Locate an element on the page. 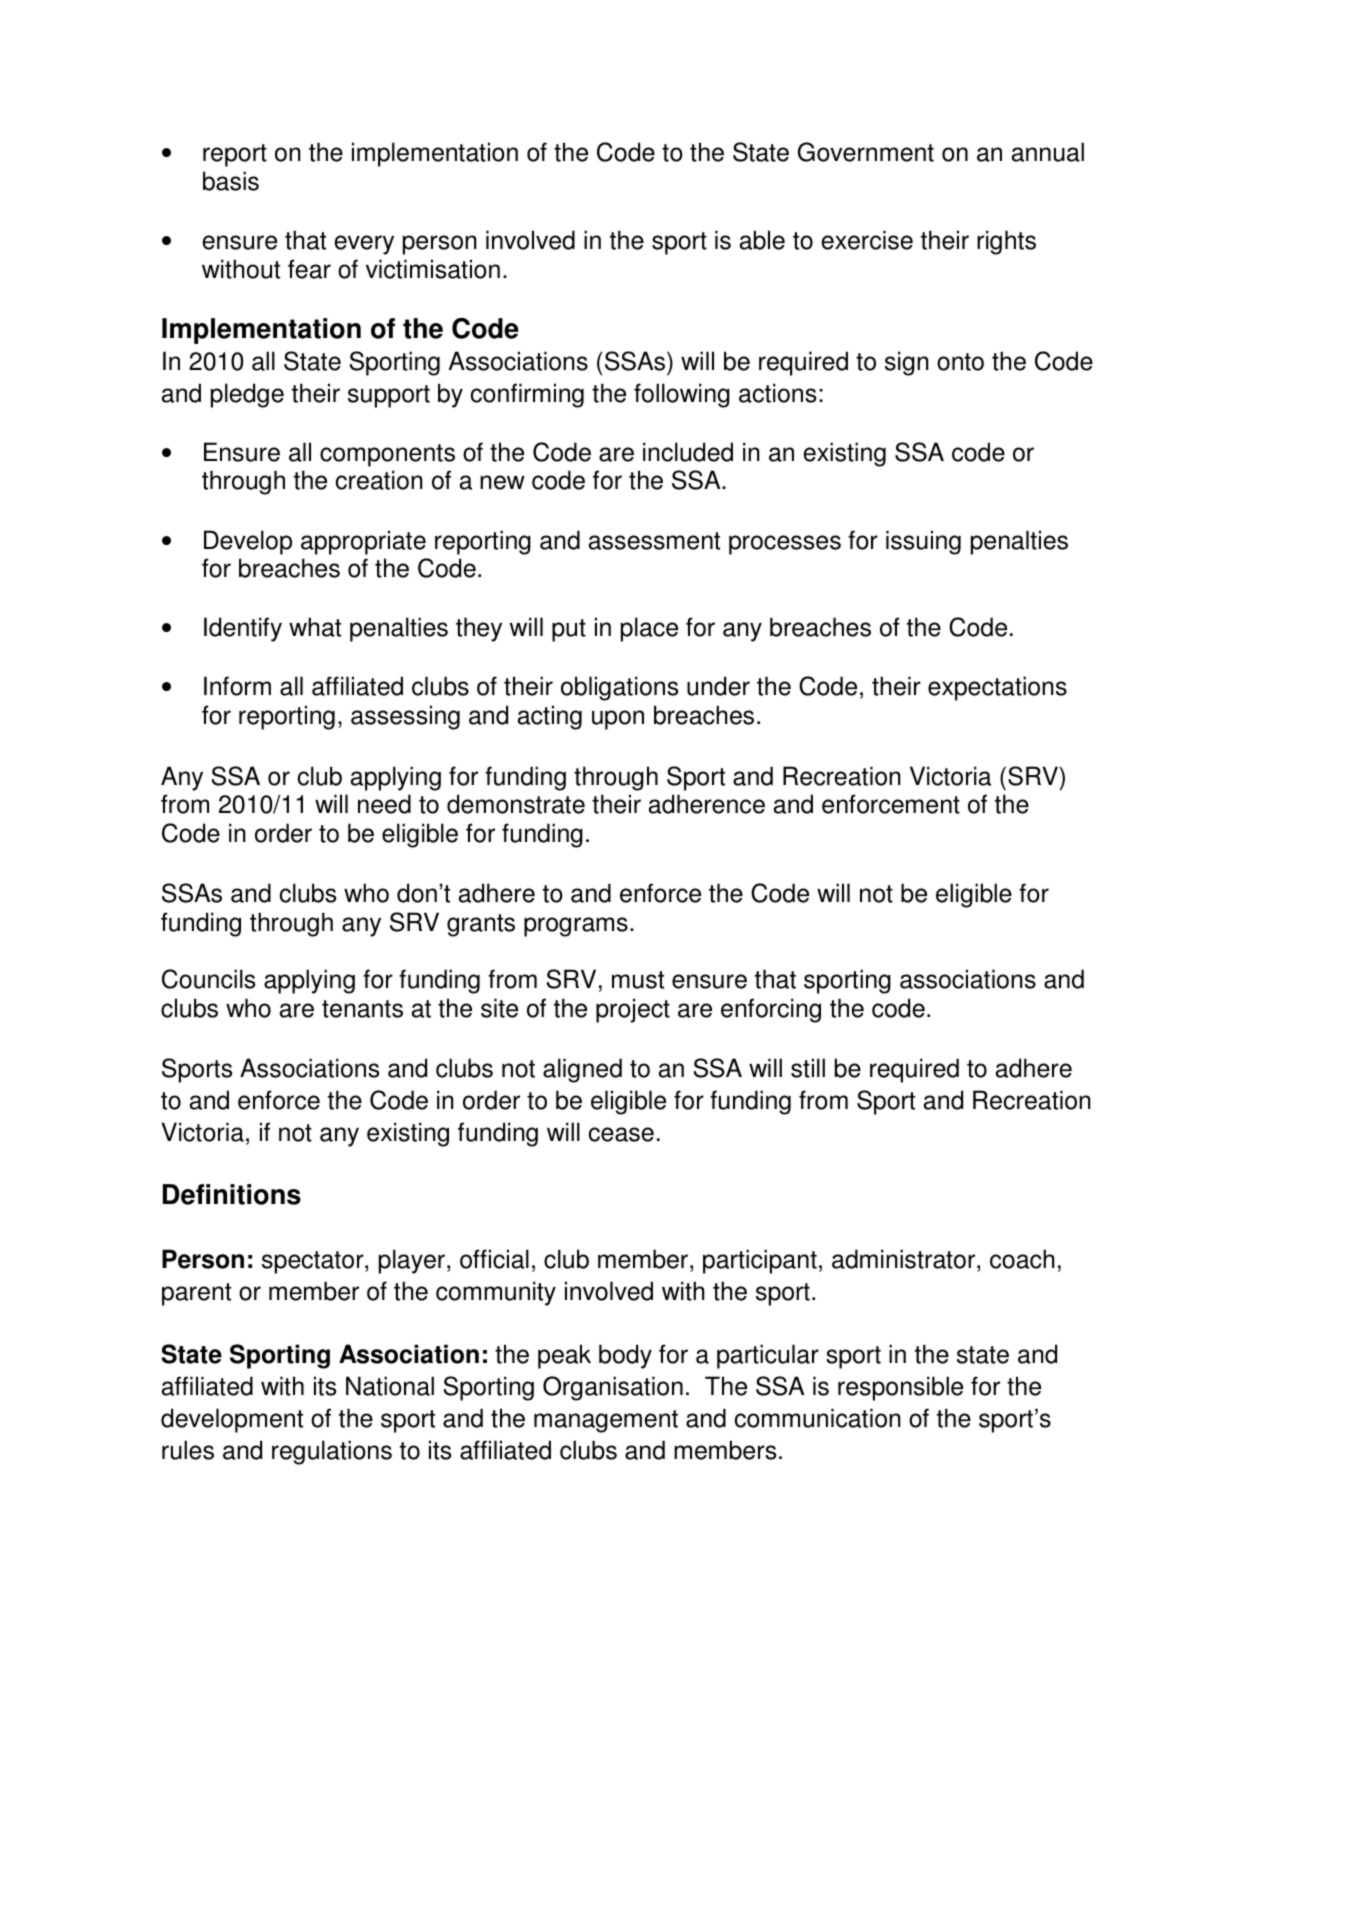 Image resolution: width=1350 pixels, height=1910 pixels. expectations is located at coordinates (997, 688).
